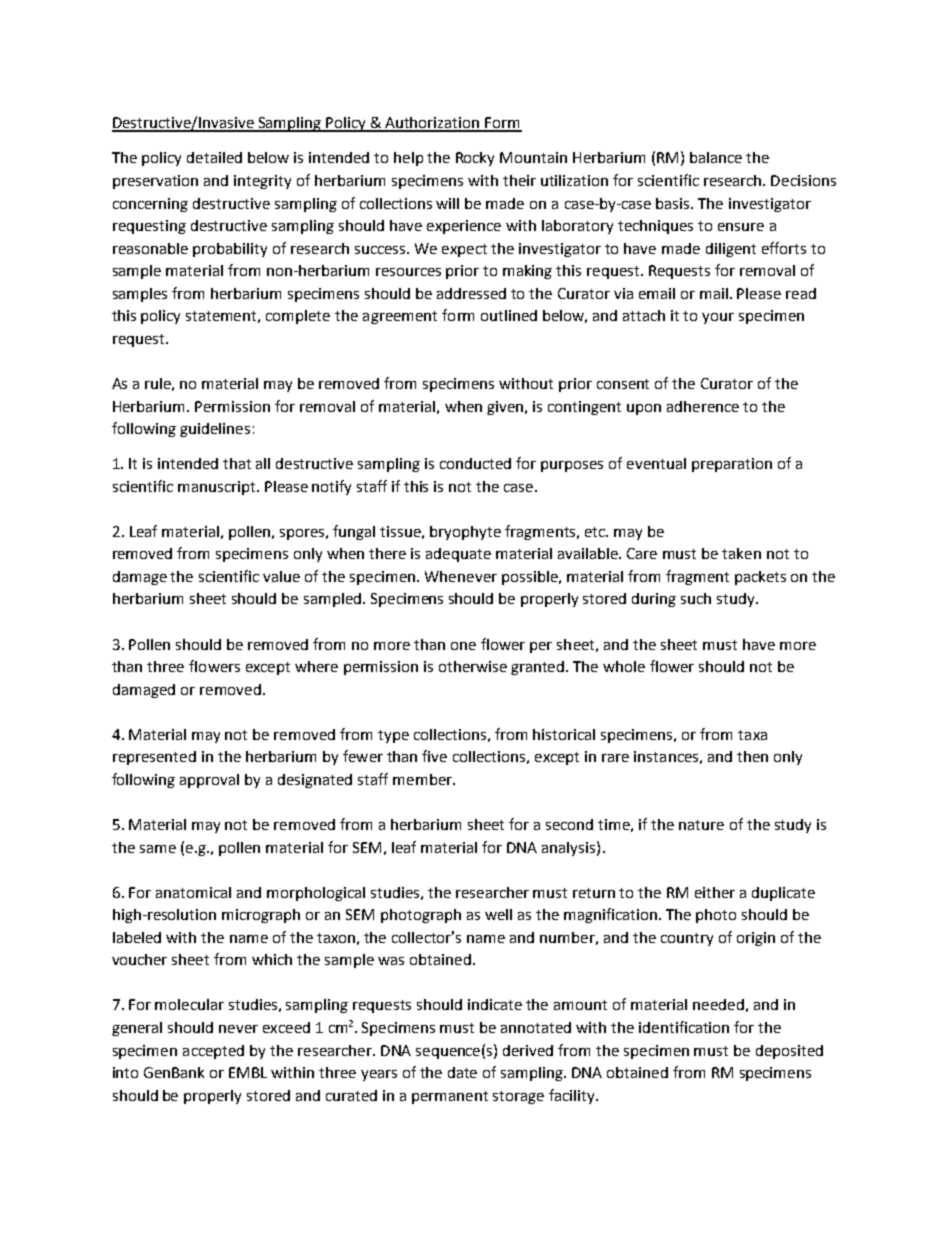  What do you see at coordinates (703, 406) in the screenshot?
I see `adherence` at bounding box center [703, 406].
